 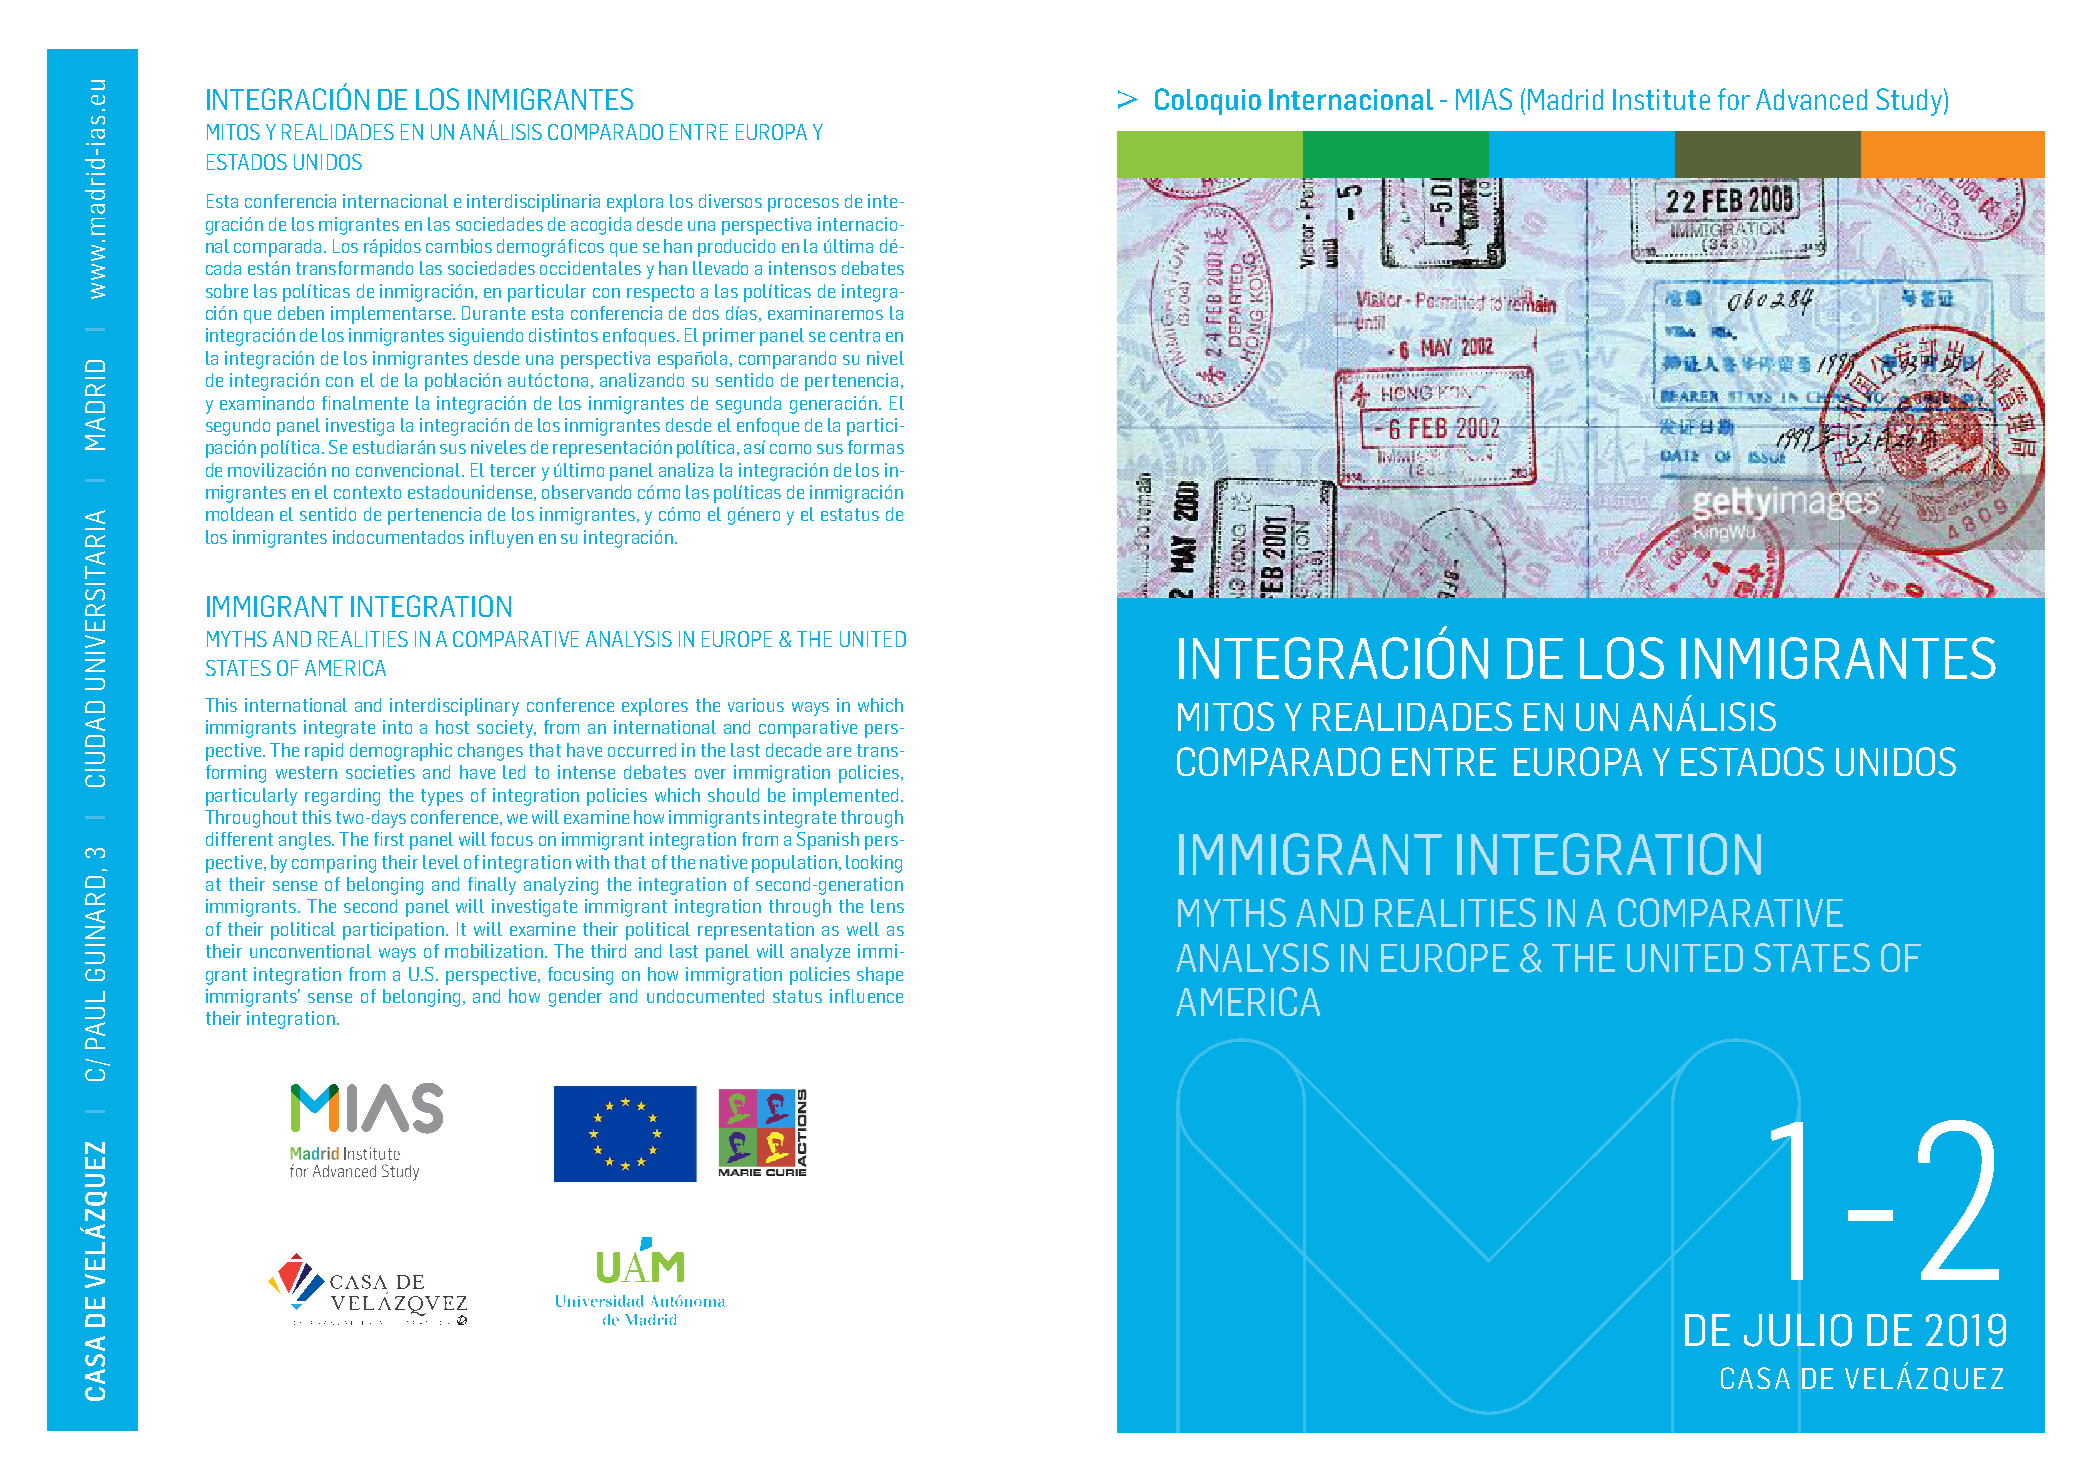 What do you see at coordinates (1798, 1330) in the screenshot?
I see `JULIO` at bounding box center [1798, 1330].
